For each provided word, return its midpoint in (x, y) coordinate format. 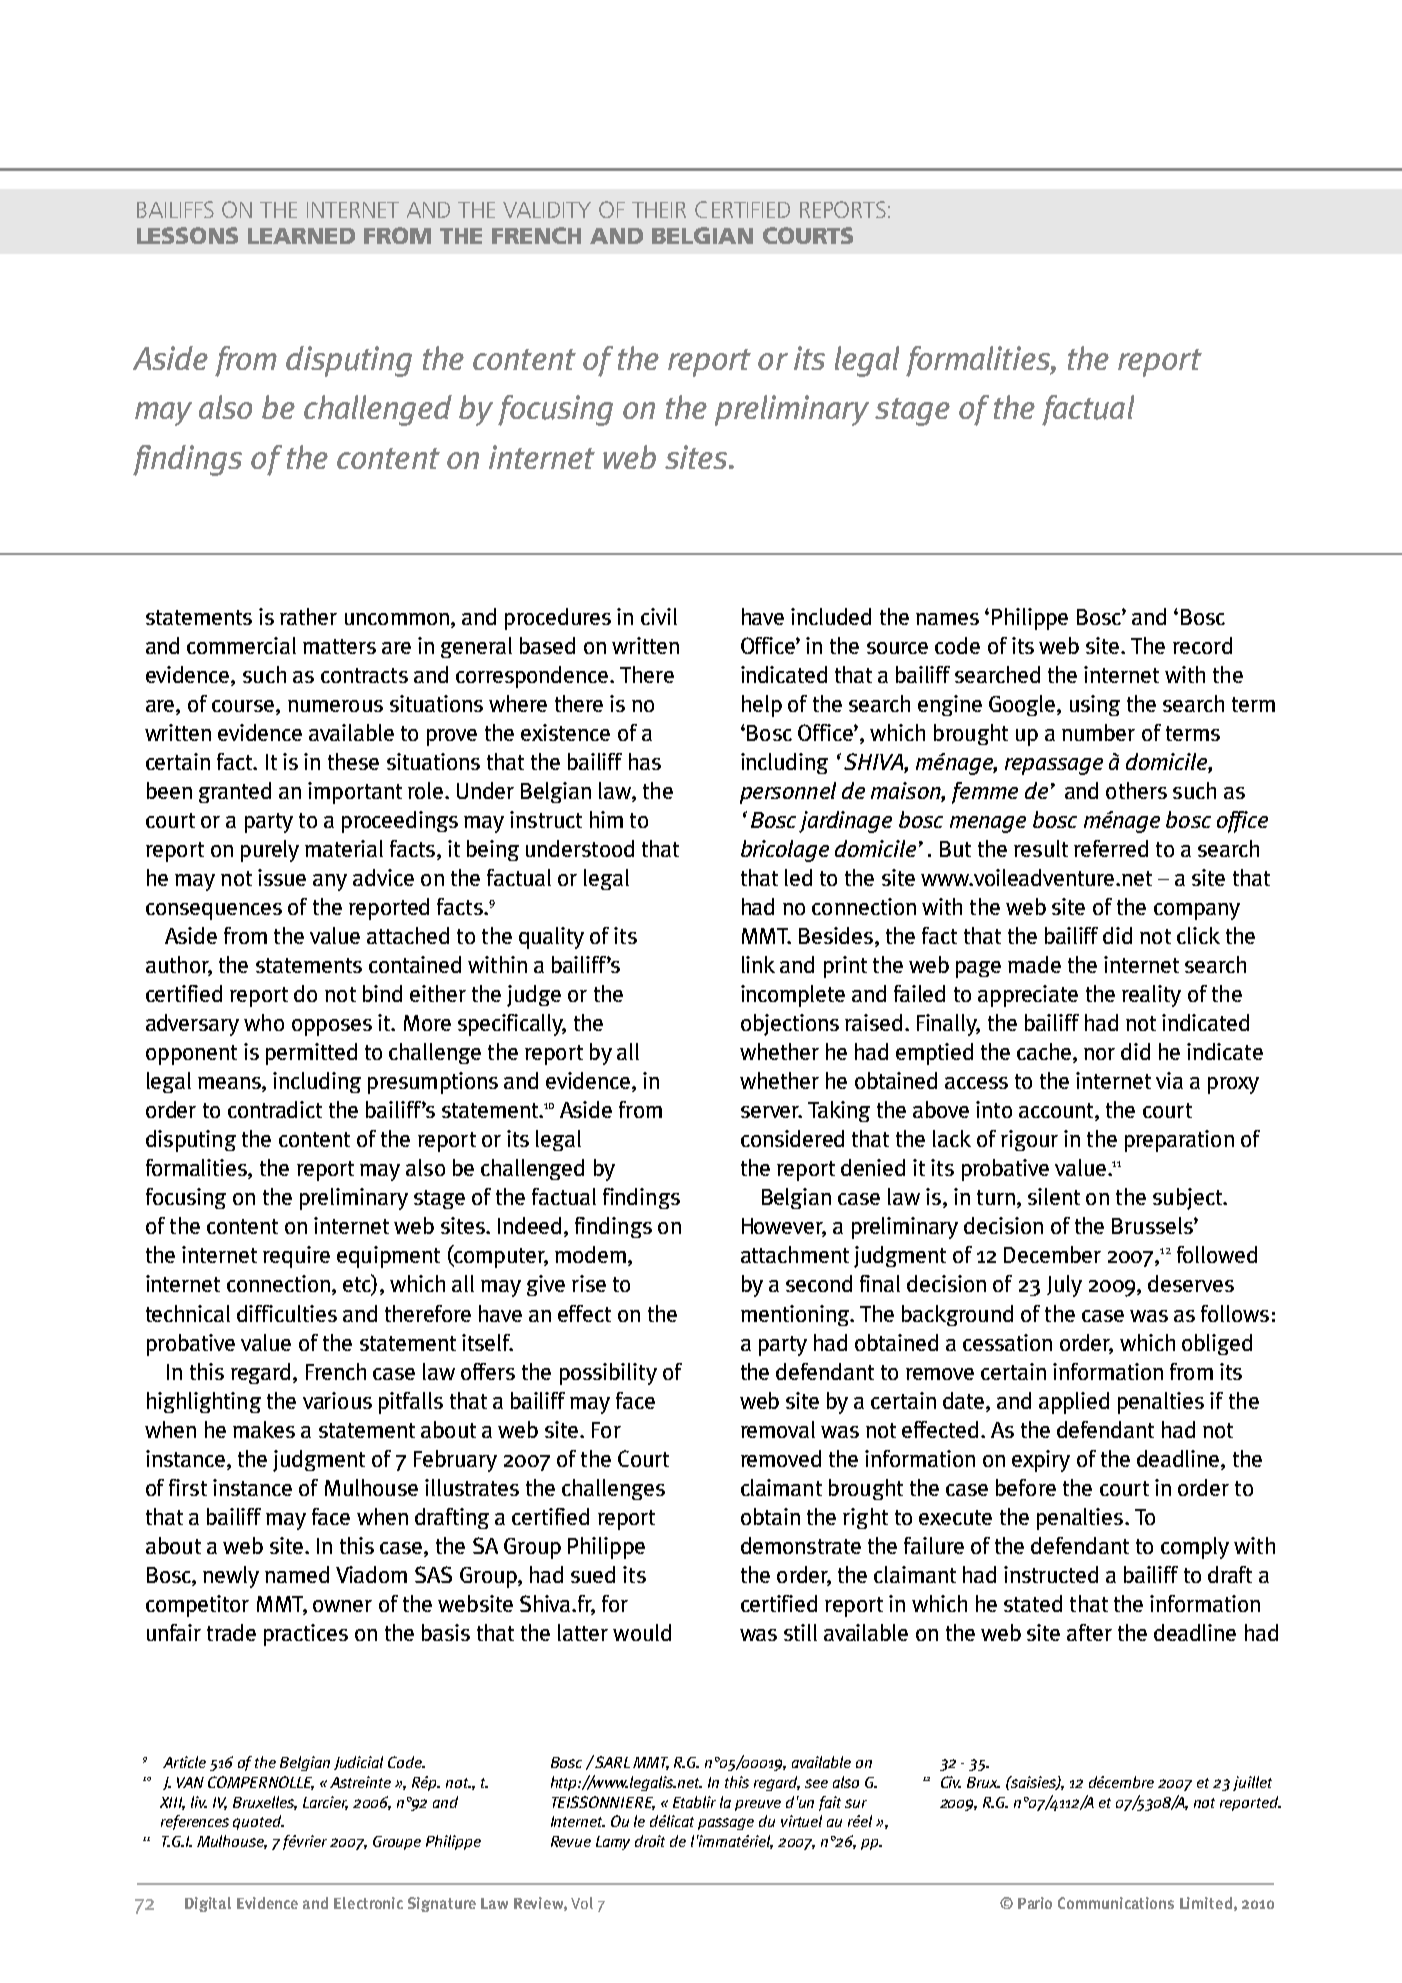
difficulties (287, 1313)
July (1064, 1286)
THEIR (659, 210)
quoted (258, 1822)
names (947, 619)
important (355, 793)
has (645, 761)
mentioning (796, 1315)
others (1136, 790)
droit (650, 1841)
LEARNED (301, 236)
